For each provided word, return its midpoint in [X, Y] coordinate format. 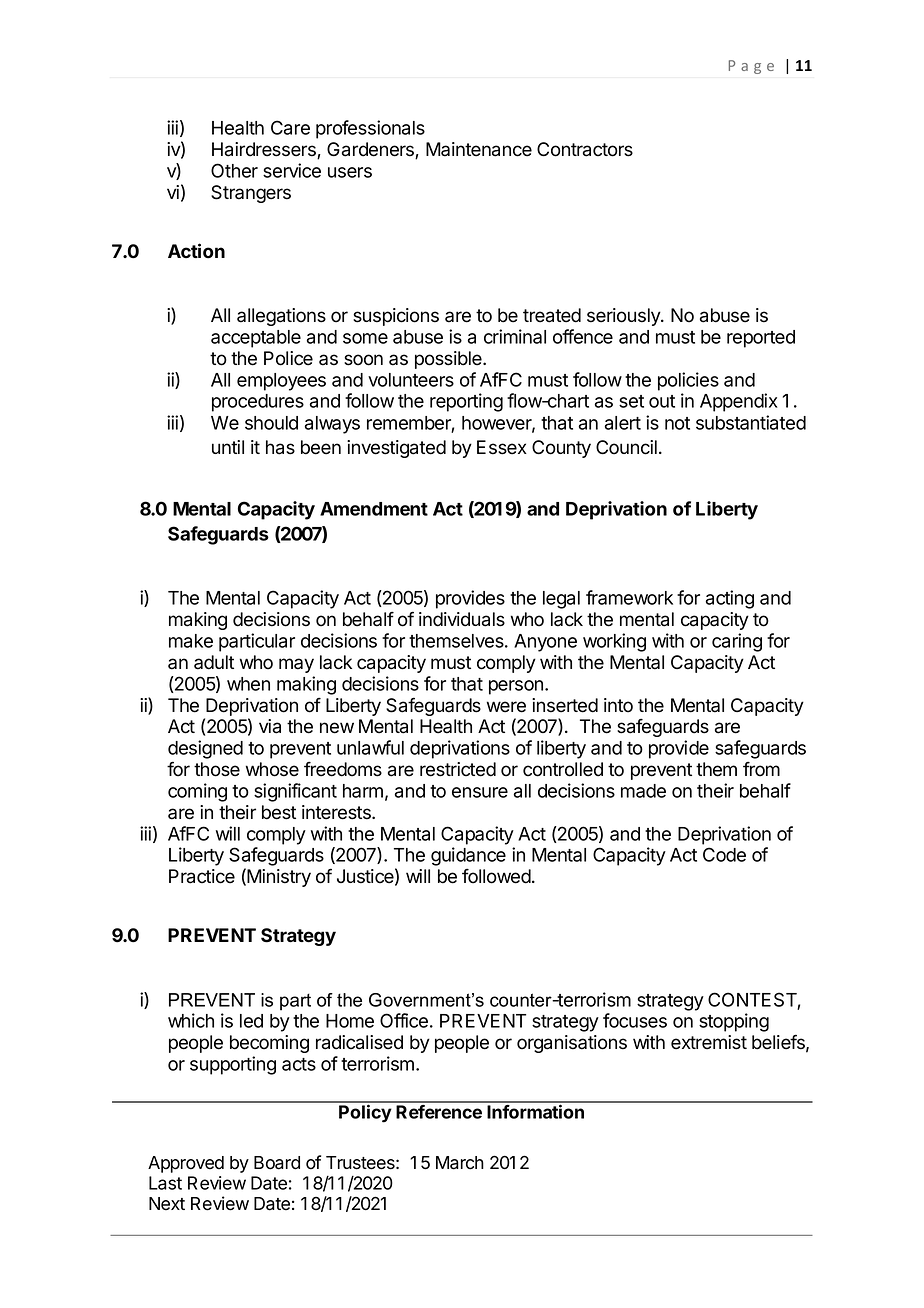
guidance [468, 856]
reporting [466, 402]
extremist [709, 1042]
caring [737, 642]
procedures [258, 403]
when [248, 684]
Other [234, 170]
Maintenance [479, 149]
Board [277, 1163]
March [460, 1163]
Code [724, 854]
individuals [462, 619]
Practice [202, 876]
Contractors [585, 149]
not [677, 423]
